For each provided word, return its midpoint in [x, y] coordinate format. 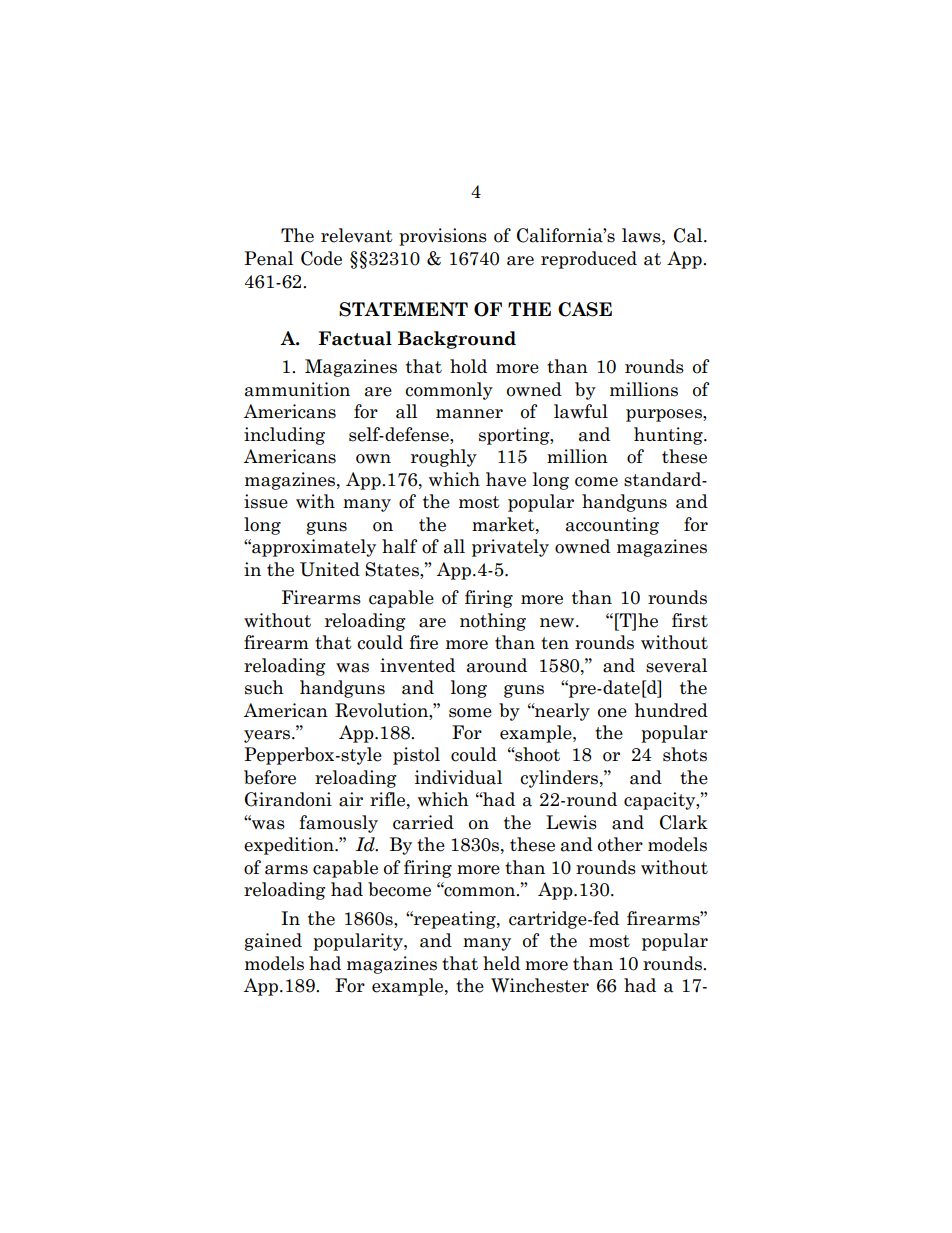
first [690, 620]
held [501, 963]
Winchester [540, 985]
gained [273, 942]
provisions [443, 237]
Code [321, 258]
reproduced [589, 260]
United [330, 569]
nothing [493, 622]
